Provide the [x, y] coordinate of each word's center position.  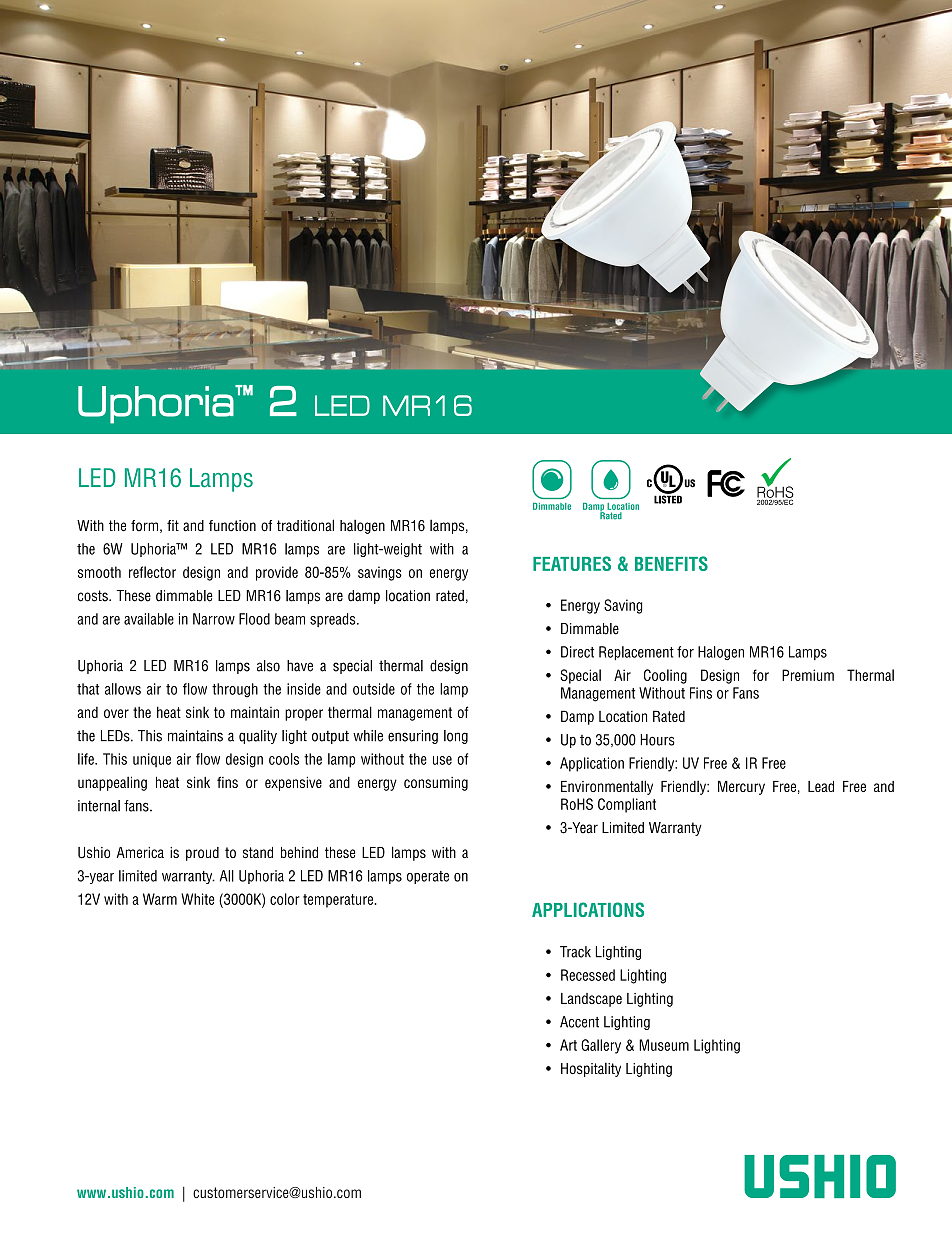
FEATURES [572, 563]
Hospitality [591, 1070]
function [232, 526]
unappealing [112, 783]
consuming [436, 784]
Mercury [741, 788]
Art [568, 1045]
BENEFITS [671, 563]
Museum [664, 1045]
